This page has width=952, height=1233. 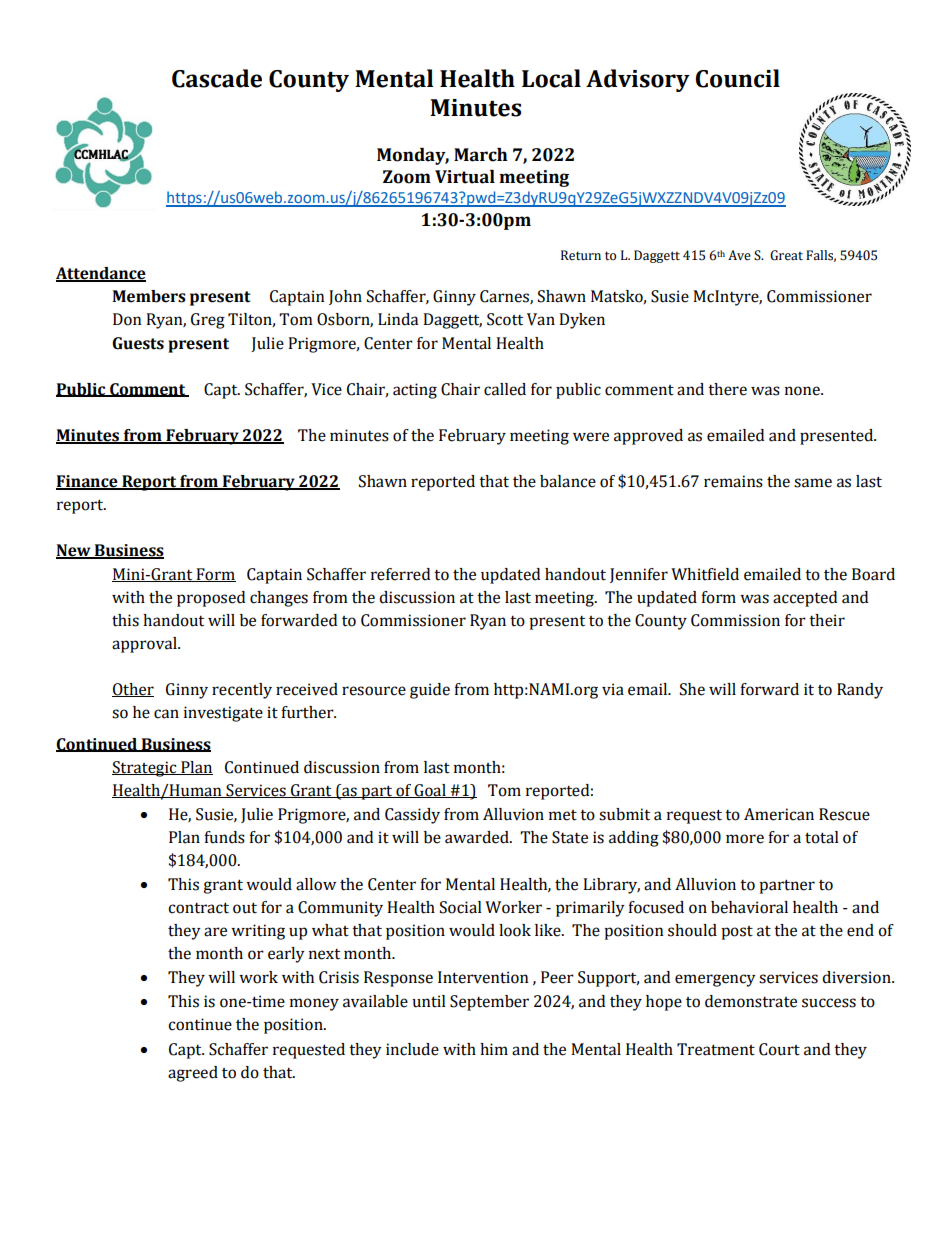 I want to click on accepted, so click(x=805, y=599).
